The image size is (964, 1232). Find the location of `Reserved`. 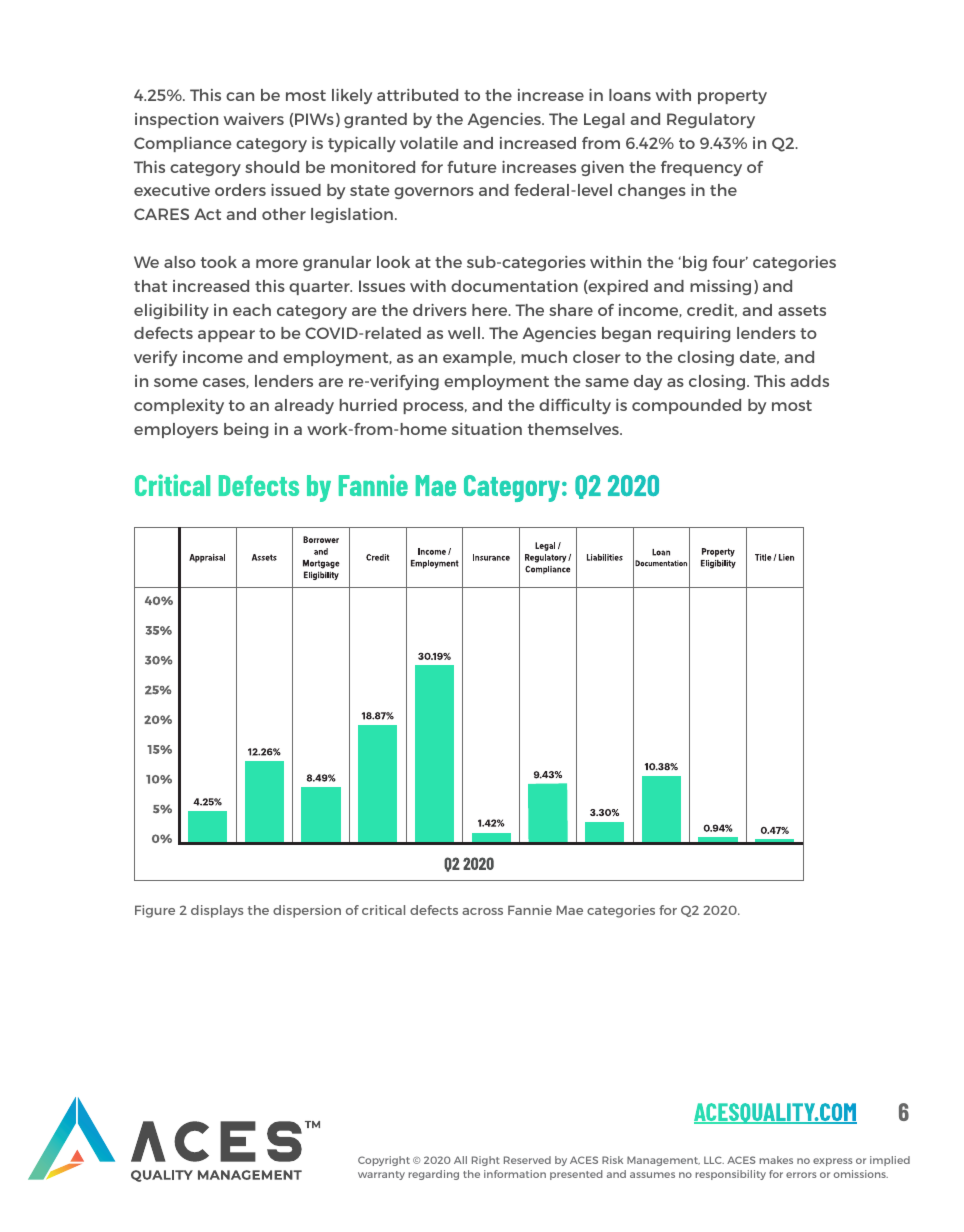

Reserved is located at coordinates (527, 1160).
